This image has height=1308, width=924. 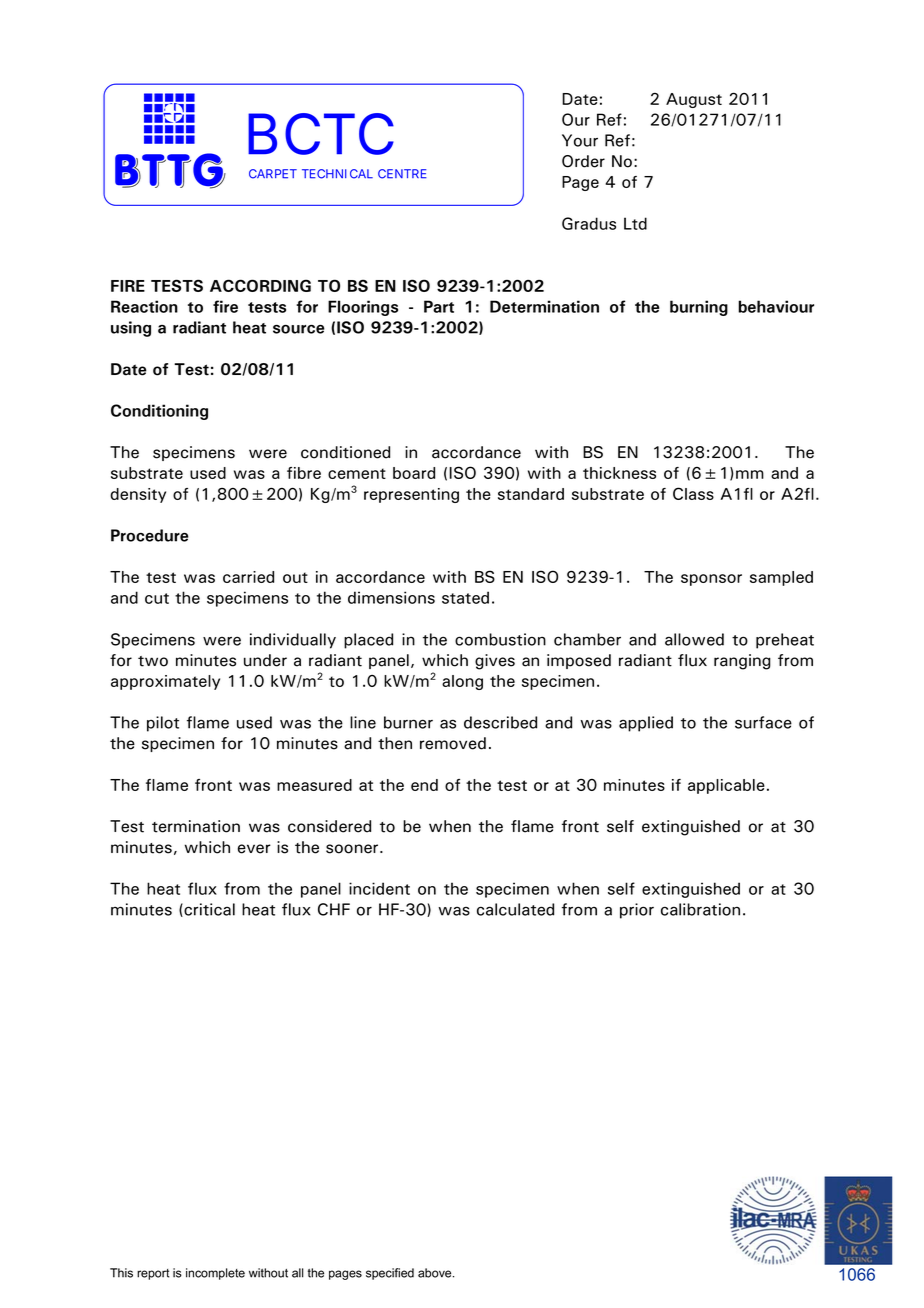 I want to click on August, so click(x=694, y=100).
